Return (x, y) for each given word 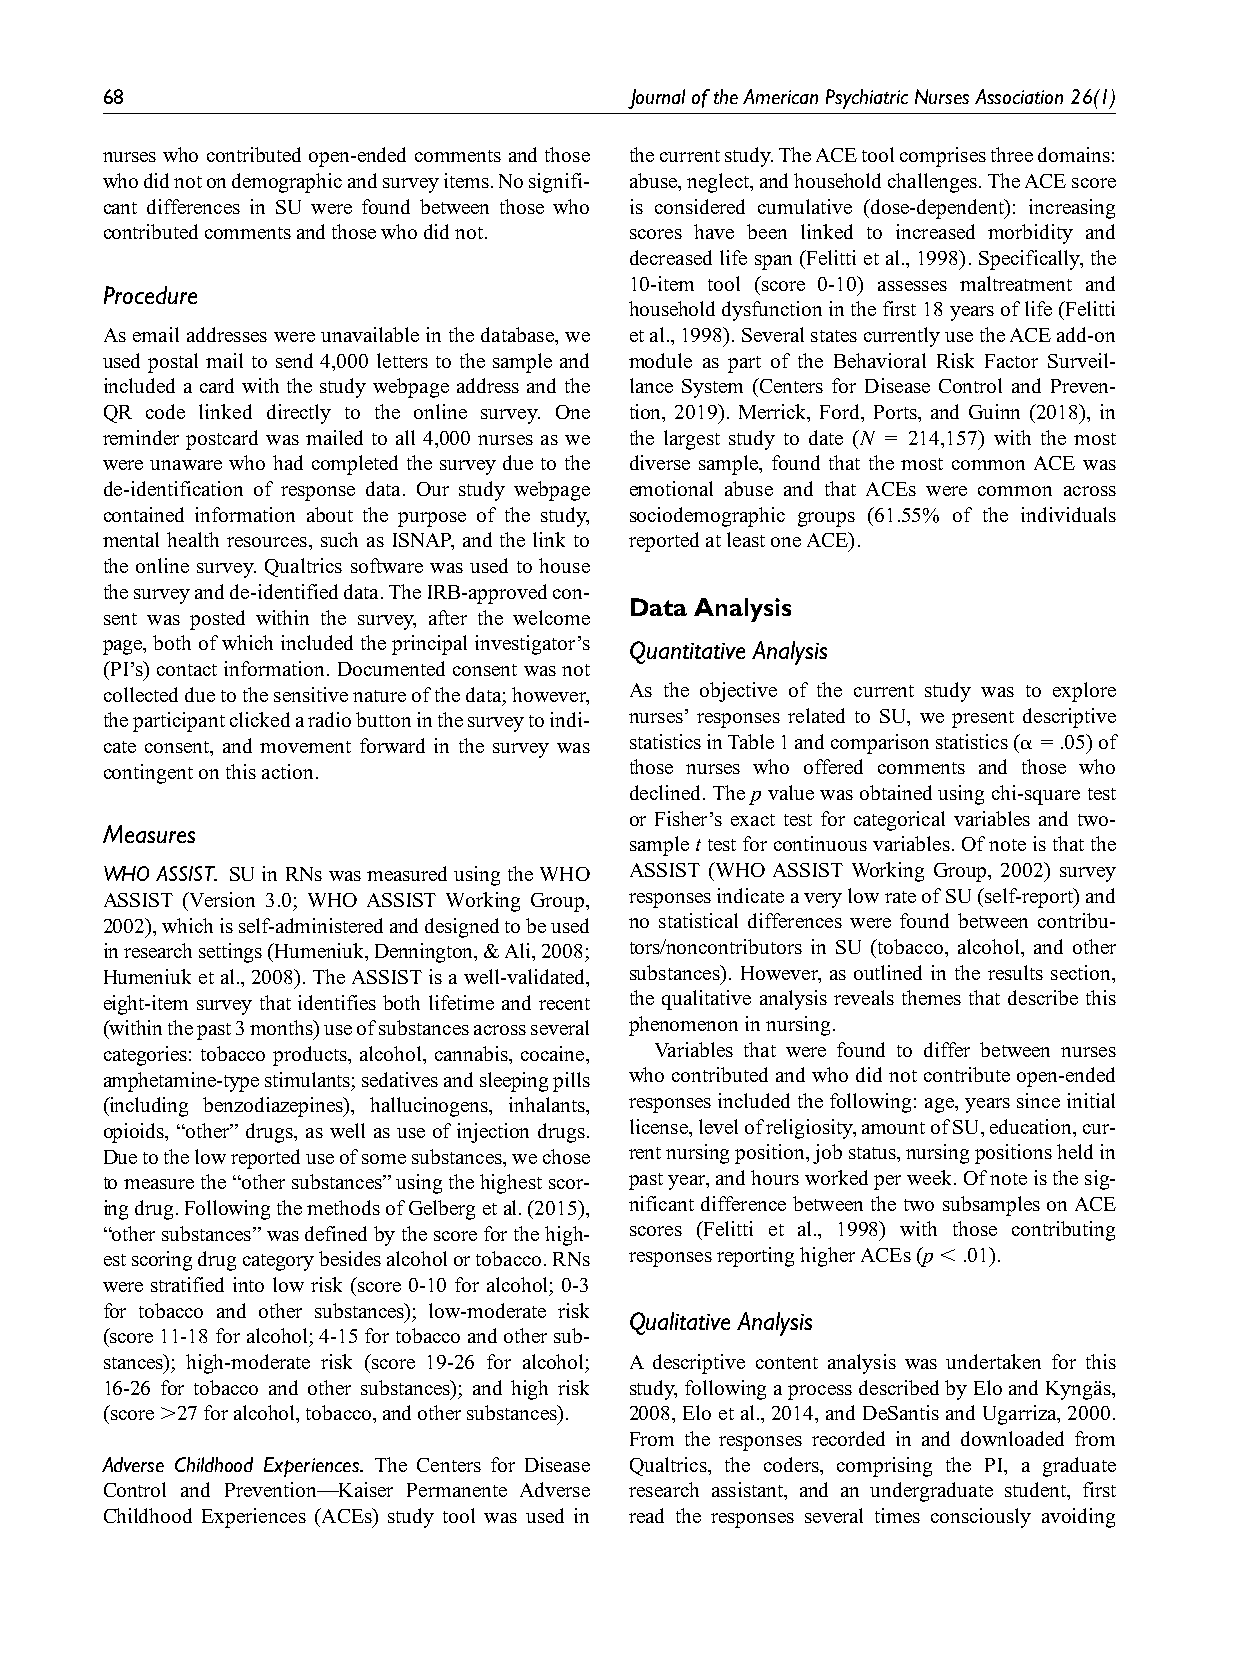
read (646, 1515)
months (282, 1027)
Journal (656, 99)
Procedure (150, 295)
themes (931, 997)
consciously (981, 1518)
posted (217, 620)
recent (564, 1004)
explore (1084, 692)
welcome (551, 617)
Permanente (457, 1490)
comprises (943, 157)
